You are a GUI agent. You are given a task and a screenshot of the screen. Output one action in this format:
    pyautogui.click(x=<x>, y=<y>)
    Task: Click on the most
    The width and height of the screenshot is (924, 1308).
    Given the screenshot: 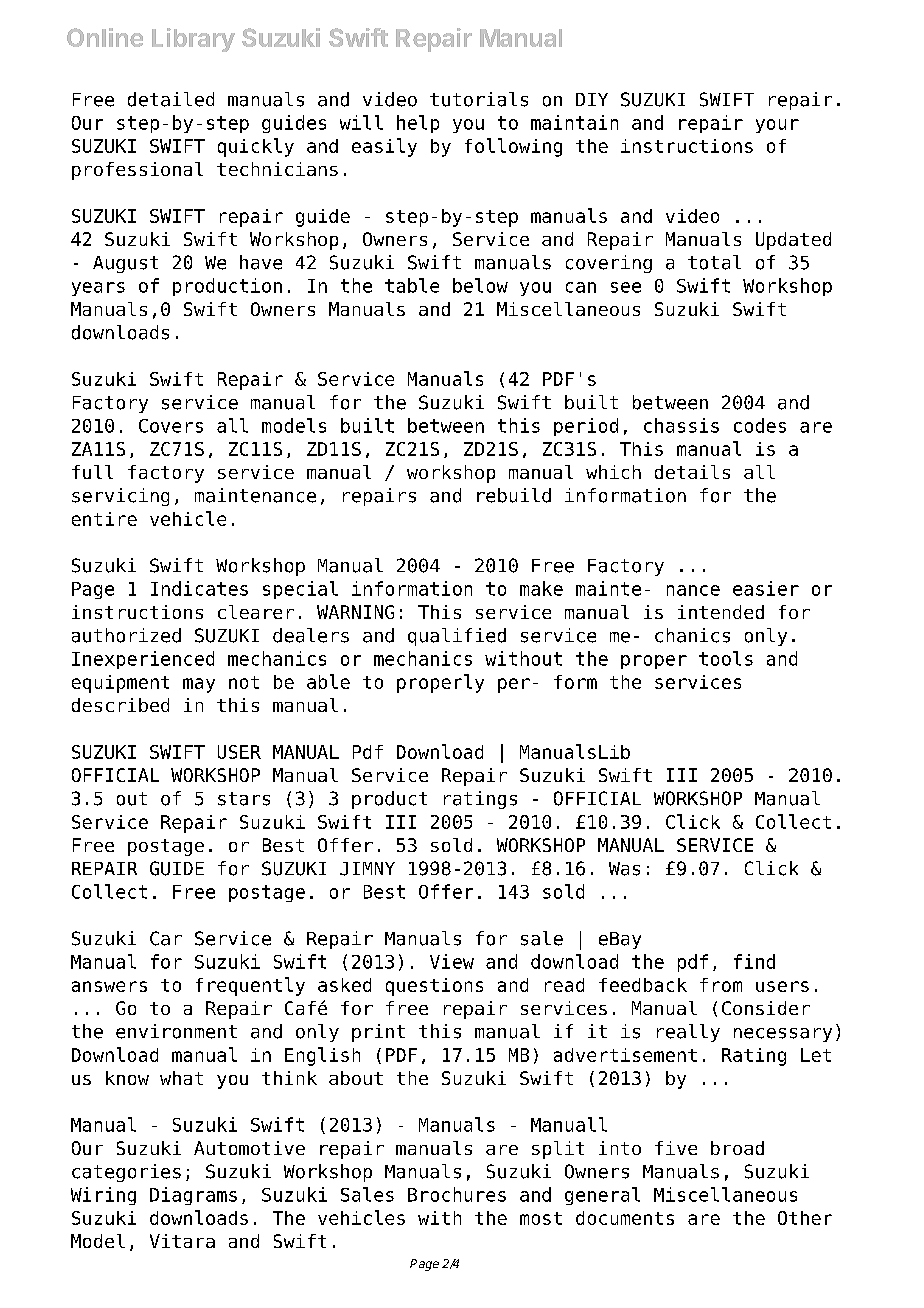 What is the action you would take?
    pyautogui.click(x=541, y=1218)
